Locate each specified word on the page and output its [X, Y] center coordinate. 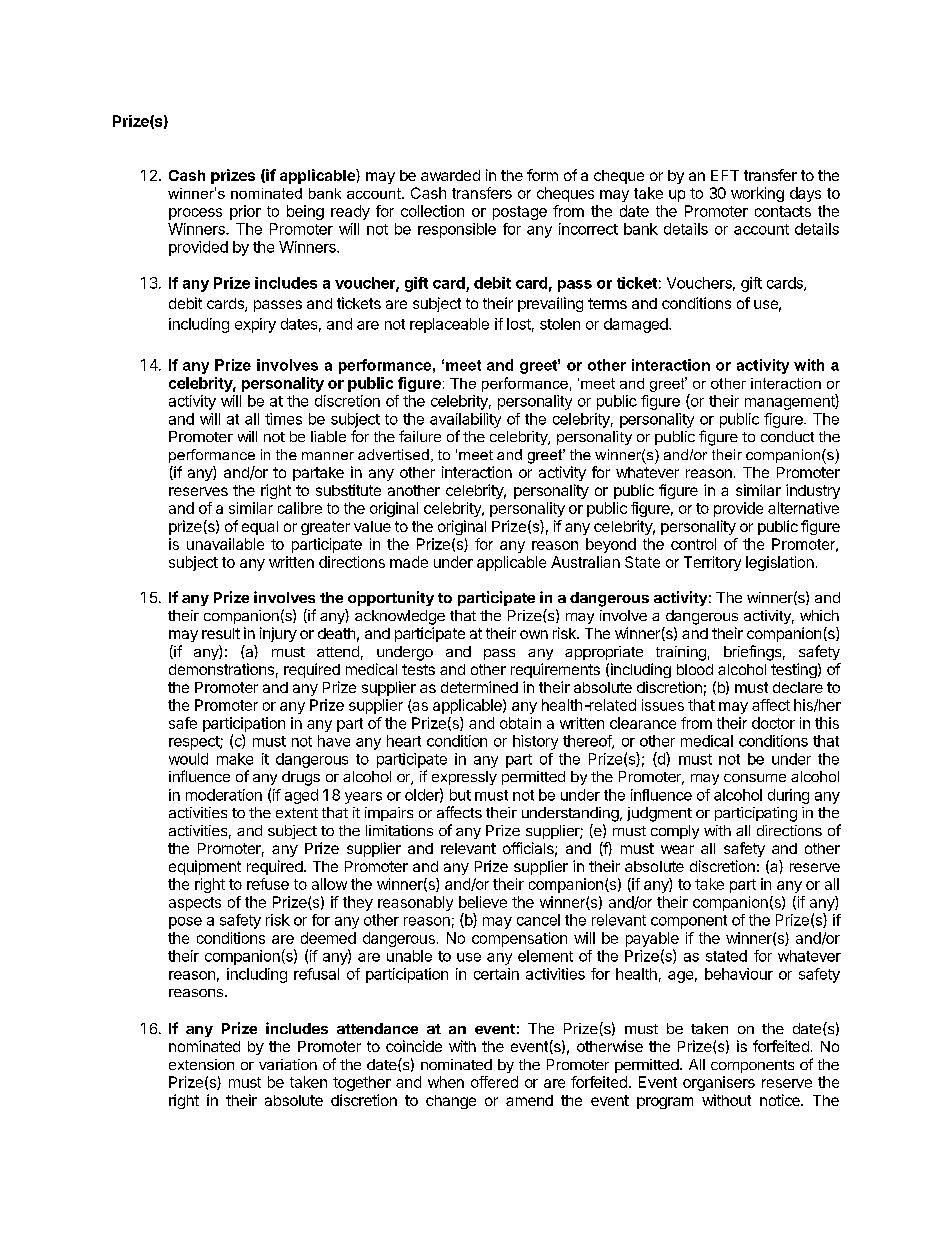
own [534, 634]
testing [794, 670]
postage [520, 213]
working [757, 194]
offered [494, 1082]
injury [278, 634]
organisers [719, 1083]
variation [288, 1064]
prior [245, 212]
